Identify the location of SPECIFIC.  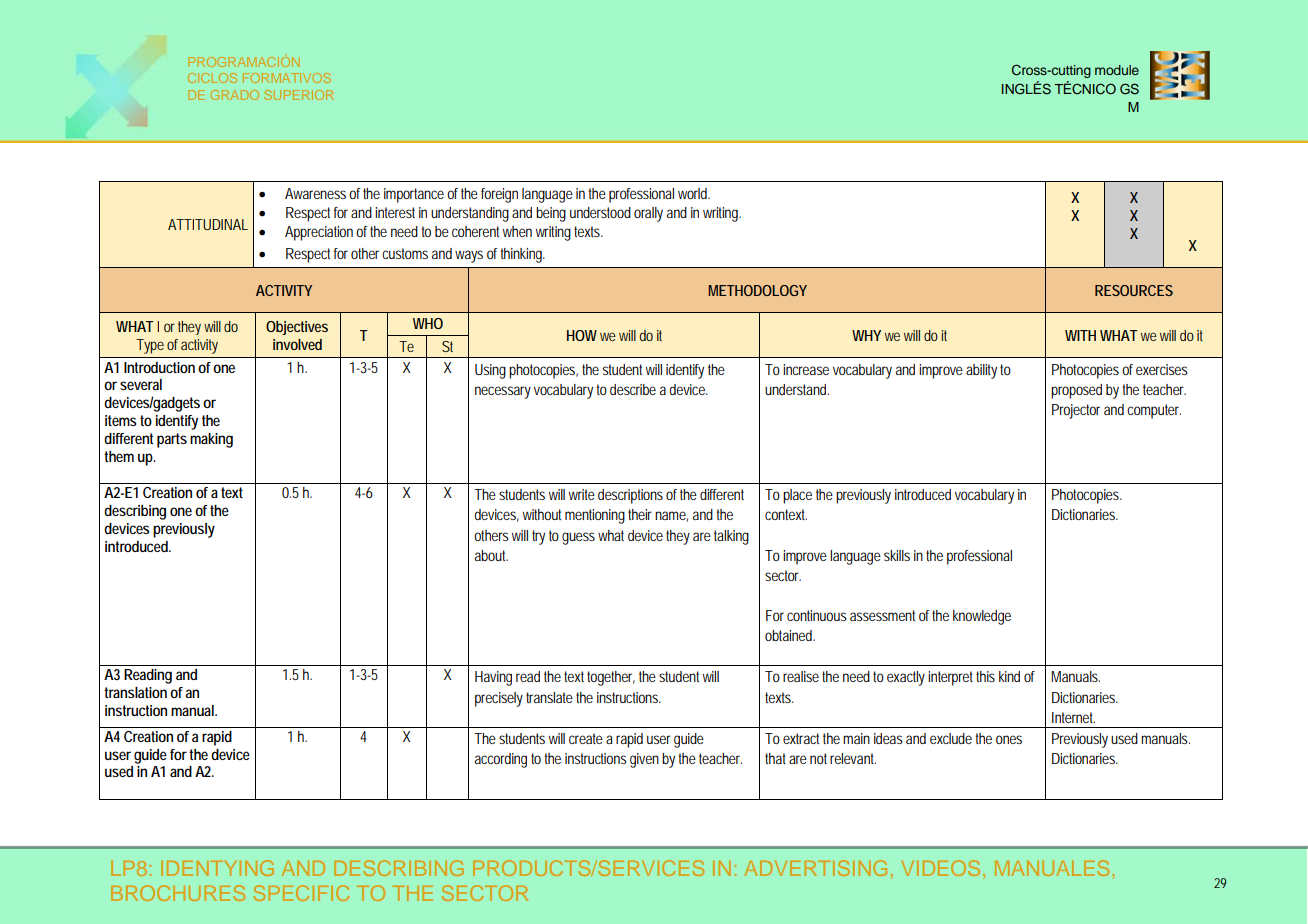
(301, 893).
